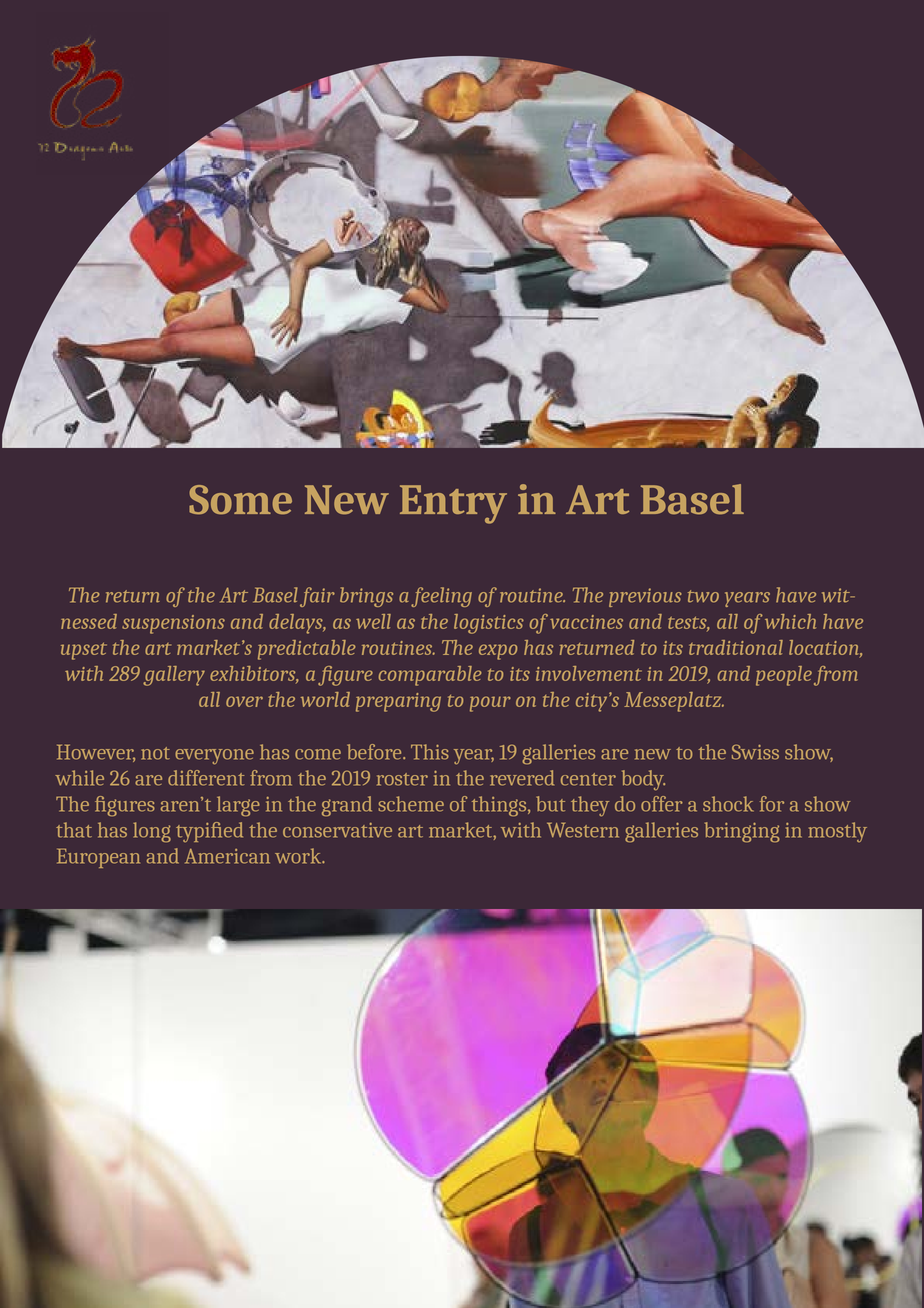  Describe the element at coordinates (784, 676) in the page. I see `people` at that location.
